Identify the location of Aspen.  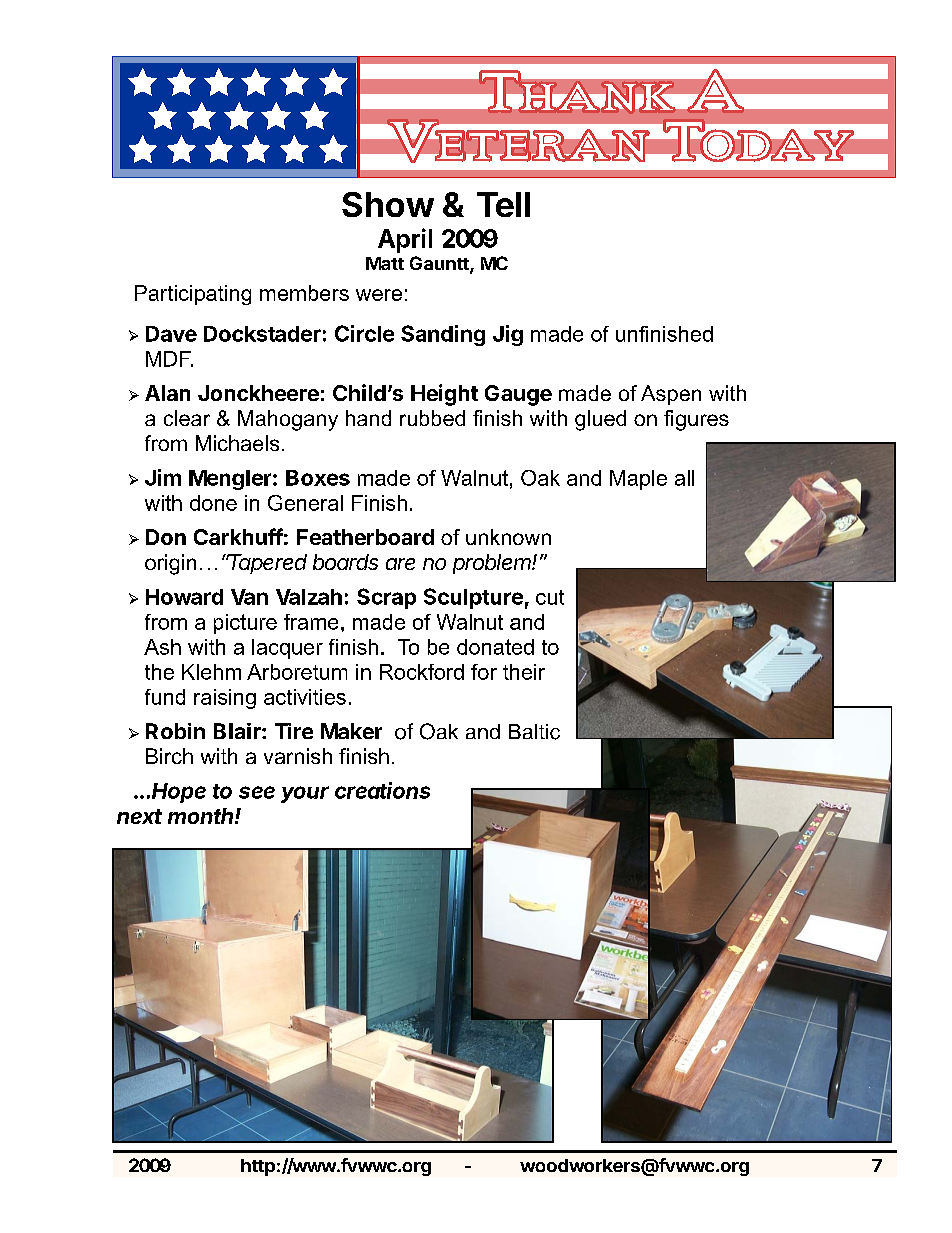
(671, 395).
